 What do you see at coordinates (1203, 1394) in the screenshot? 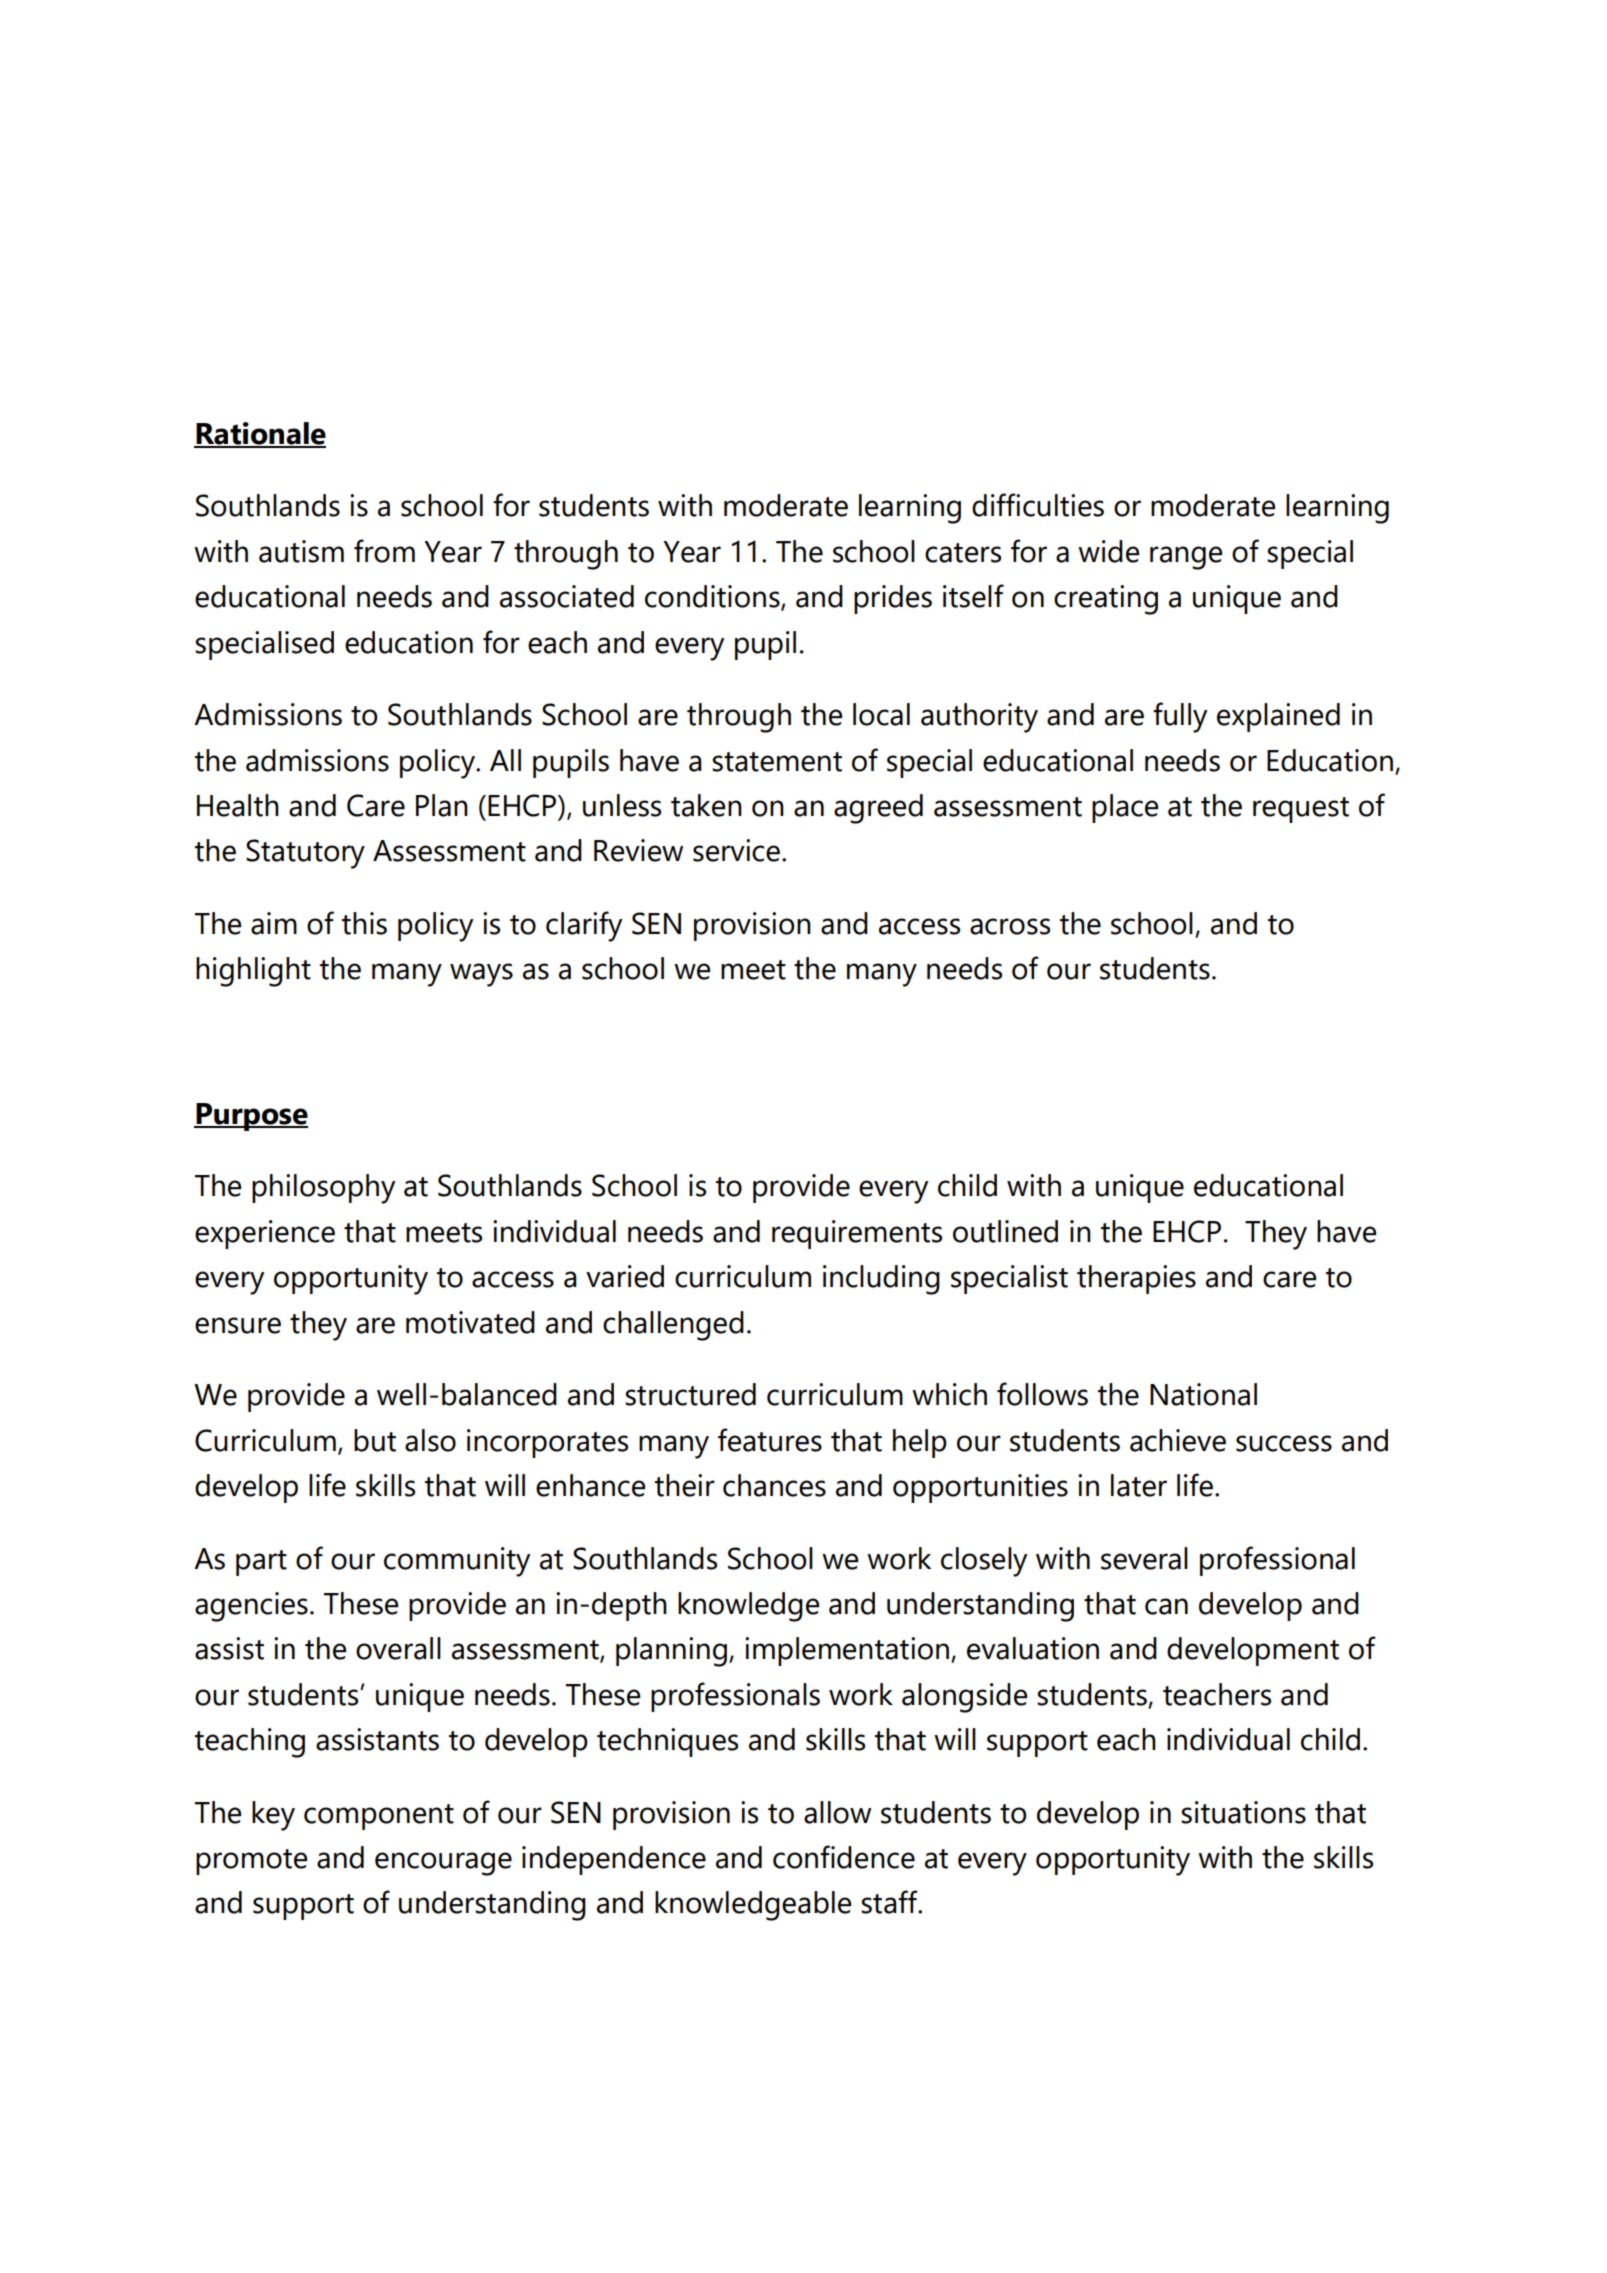
I see `National` at bounding box center [1203, 1394].
